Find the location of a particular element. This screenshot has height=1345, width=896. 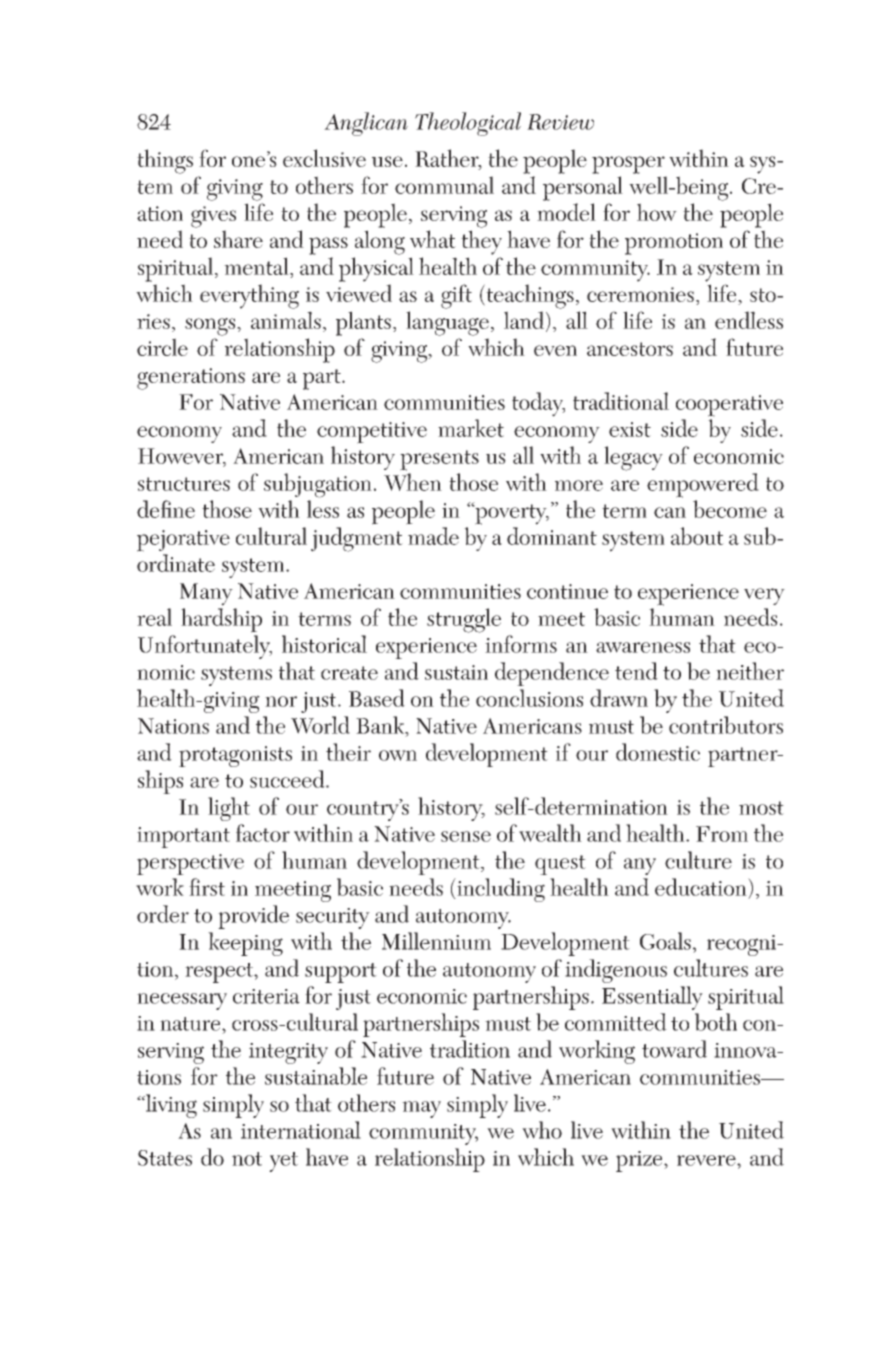

Theological is located at coordinates (468, 124).
